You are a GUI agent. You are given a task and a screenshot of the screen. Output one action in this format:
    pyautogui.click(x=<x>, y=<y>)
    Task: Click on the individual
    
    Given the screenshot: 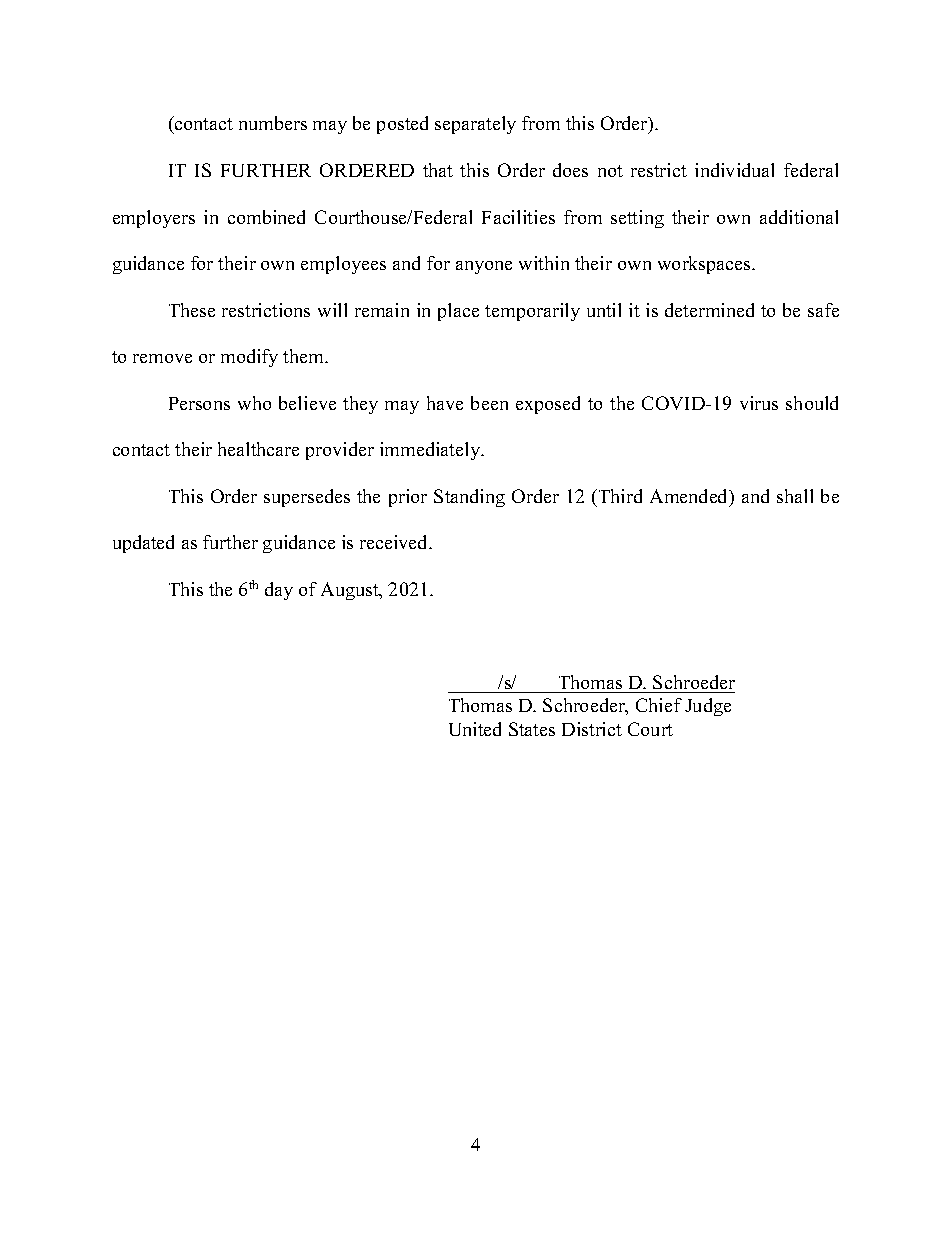 What is the action you would take?
    pyautogui.click(x=734, y=170)
